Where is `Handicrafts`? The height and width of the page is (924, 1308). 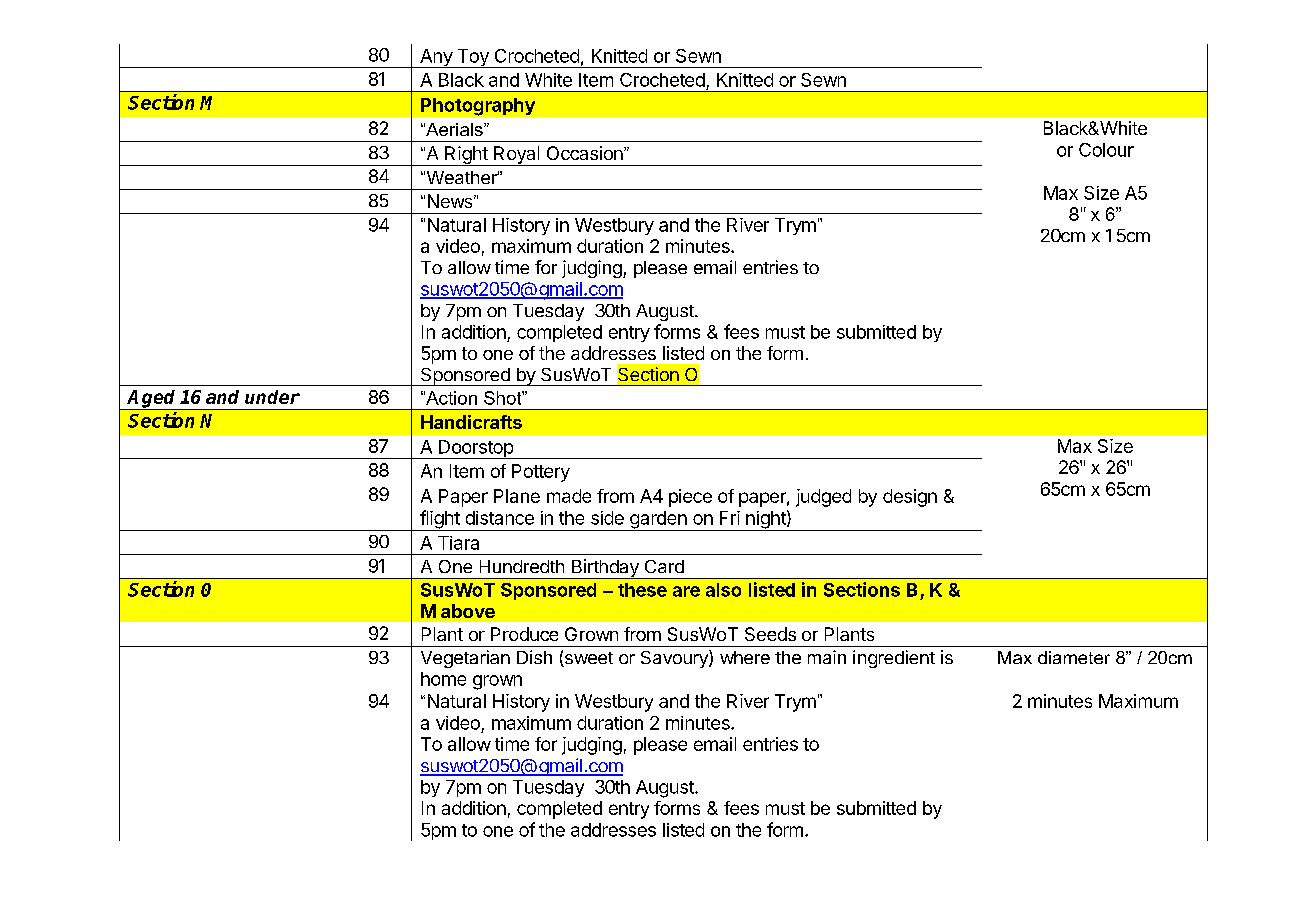 Handicrafts is located at coordinates (471, 422).
